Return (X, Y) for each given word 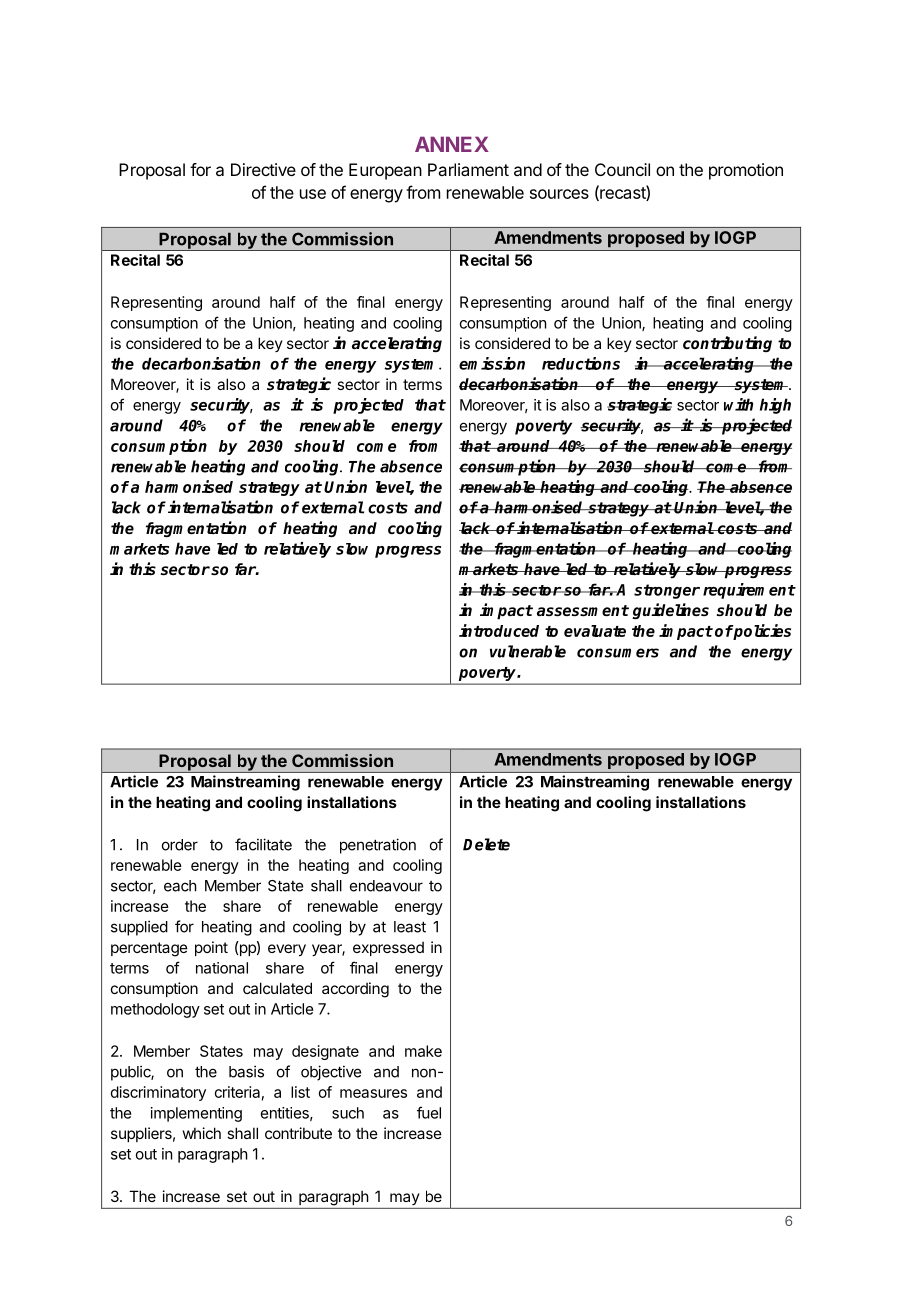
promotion (746, 171)
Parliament (468, 169)
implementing (196, 1114)
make (423, 1051)
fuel (429, 1112)
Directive (263, 169)
